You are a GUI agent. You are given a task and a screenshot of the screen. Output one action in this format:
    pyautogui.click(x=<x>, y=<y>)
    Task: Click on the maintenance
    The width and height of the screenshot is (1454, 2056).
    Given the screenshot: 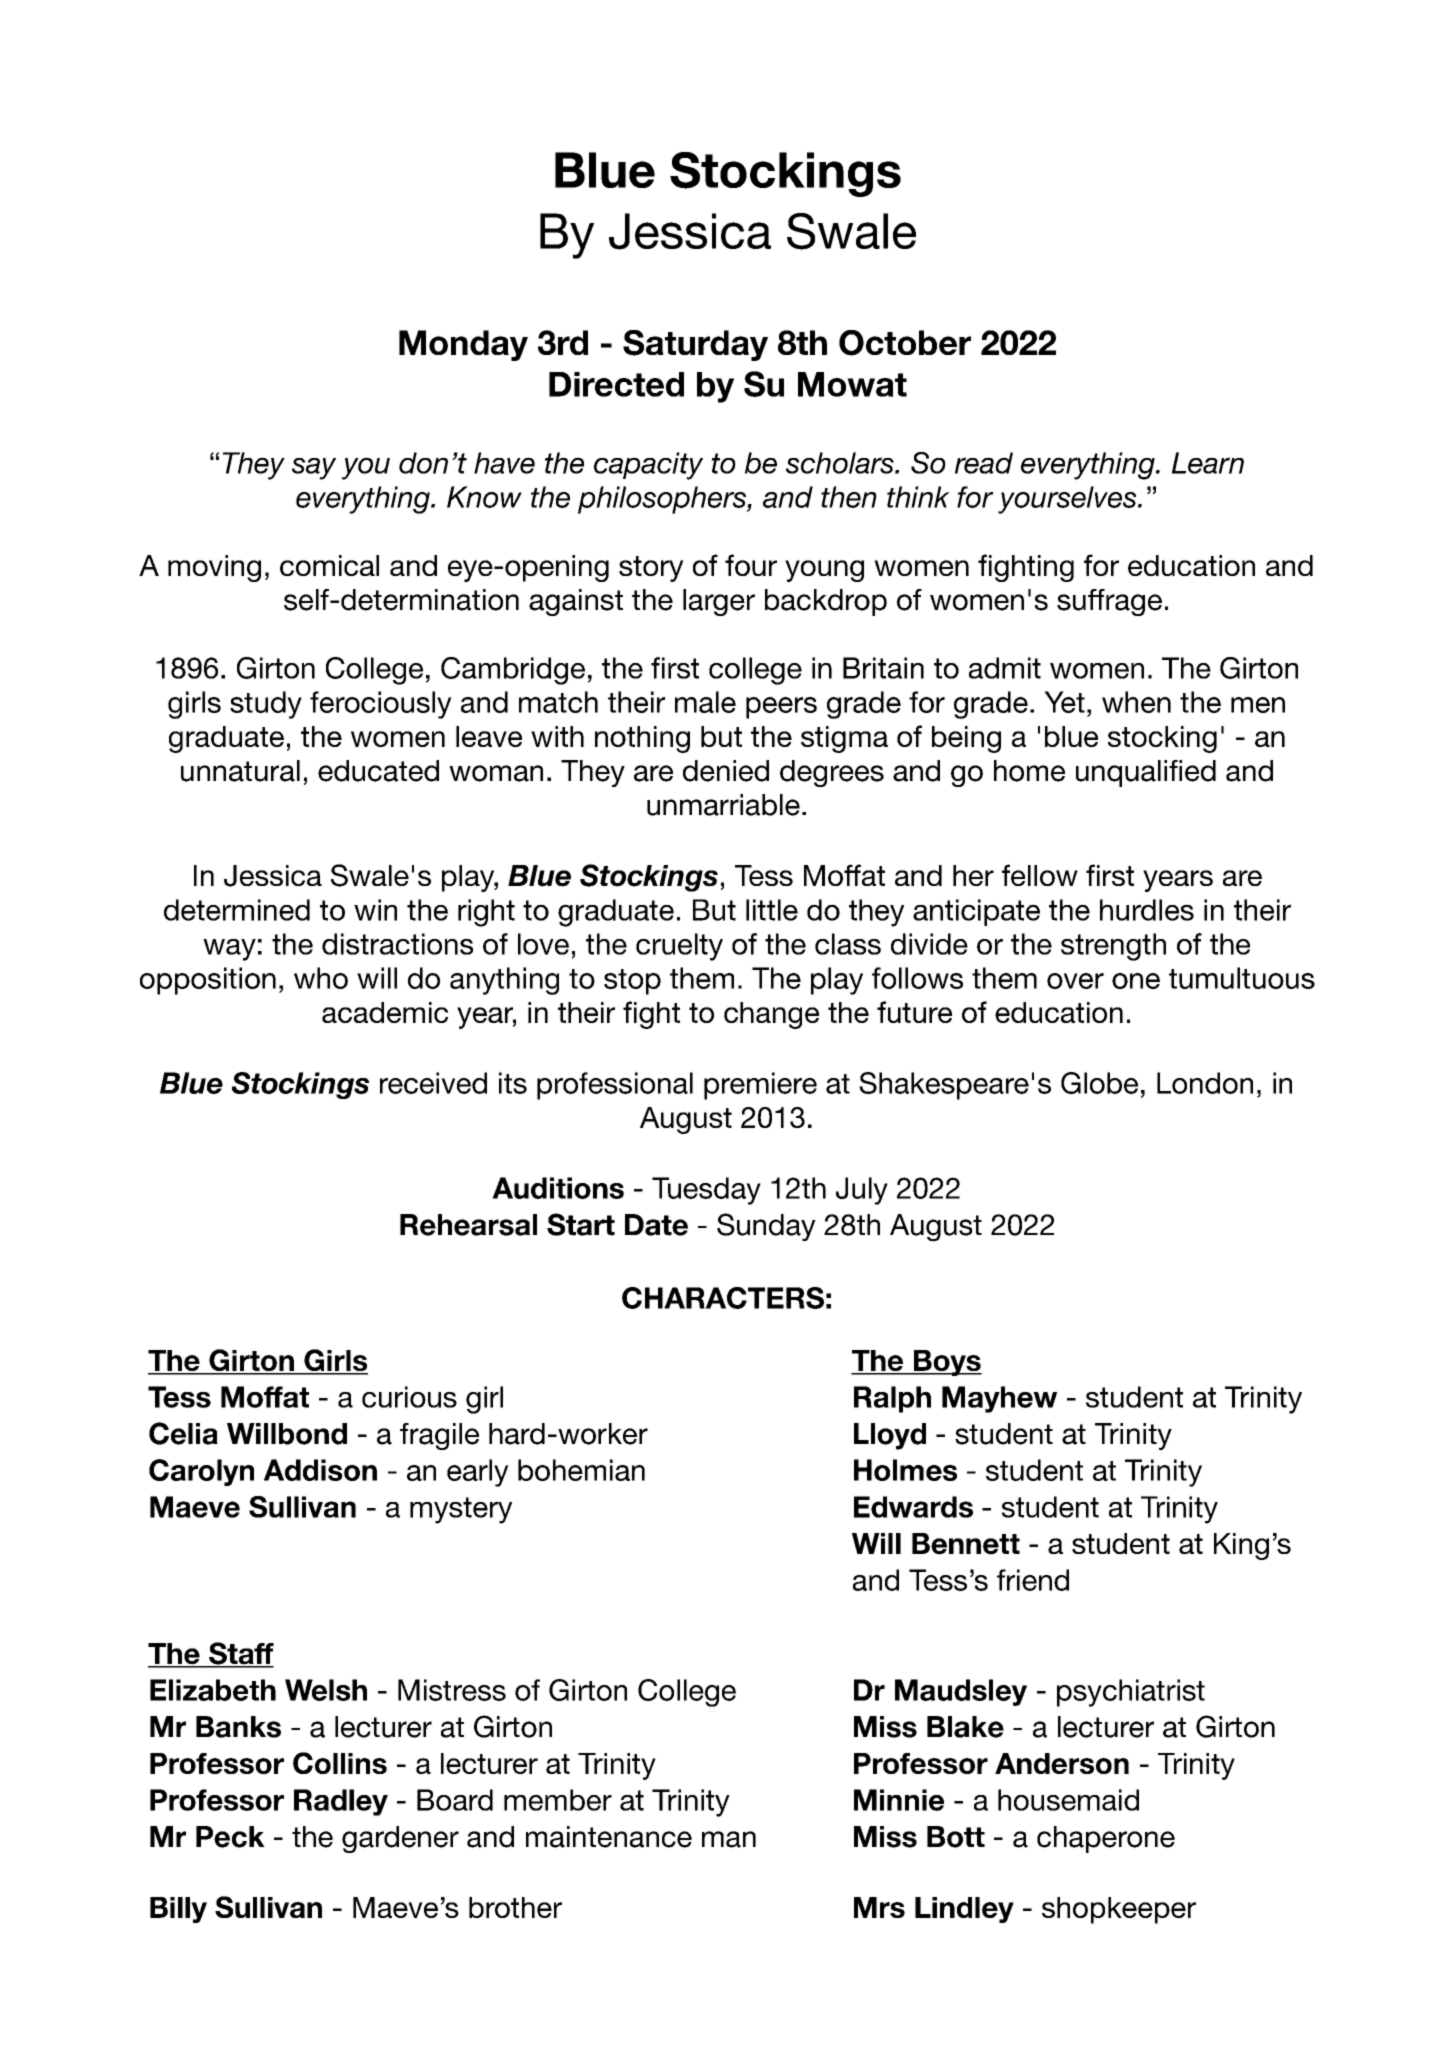 What is the action you would take?
    pyautogui.click(x=609, y=1837)
